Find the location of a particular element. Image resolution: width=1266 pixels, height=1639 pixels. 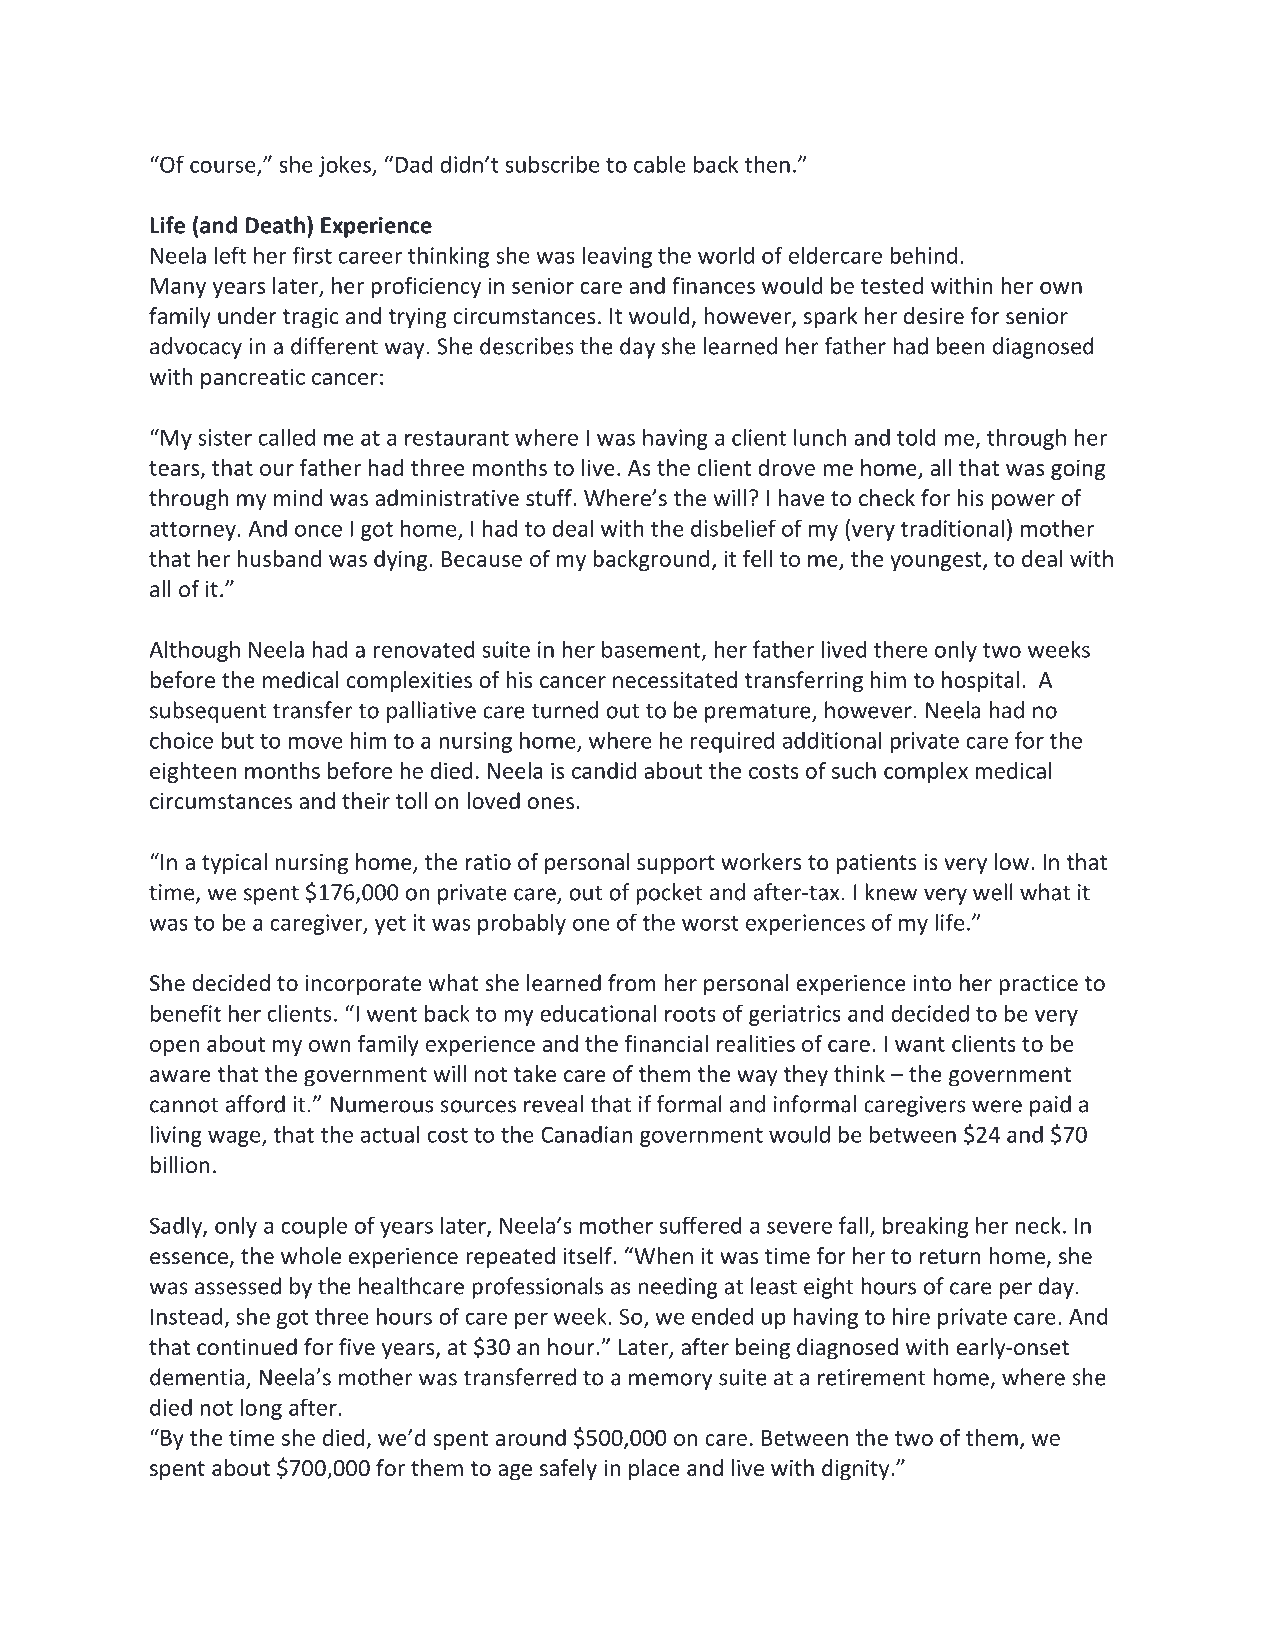

husband is located at coordinates (279, 558).
